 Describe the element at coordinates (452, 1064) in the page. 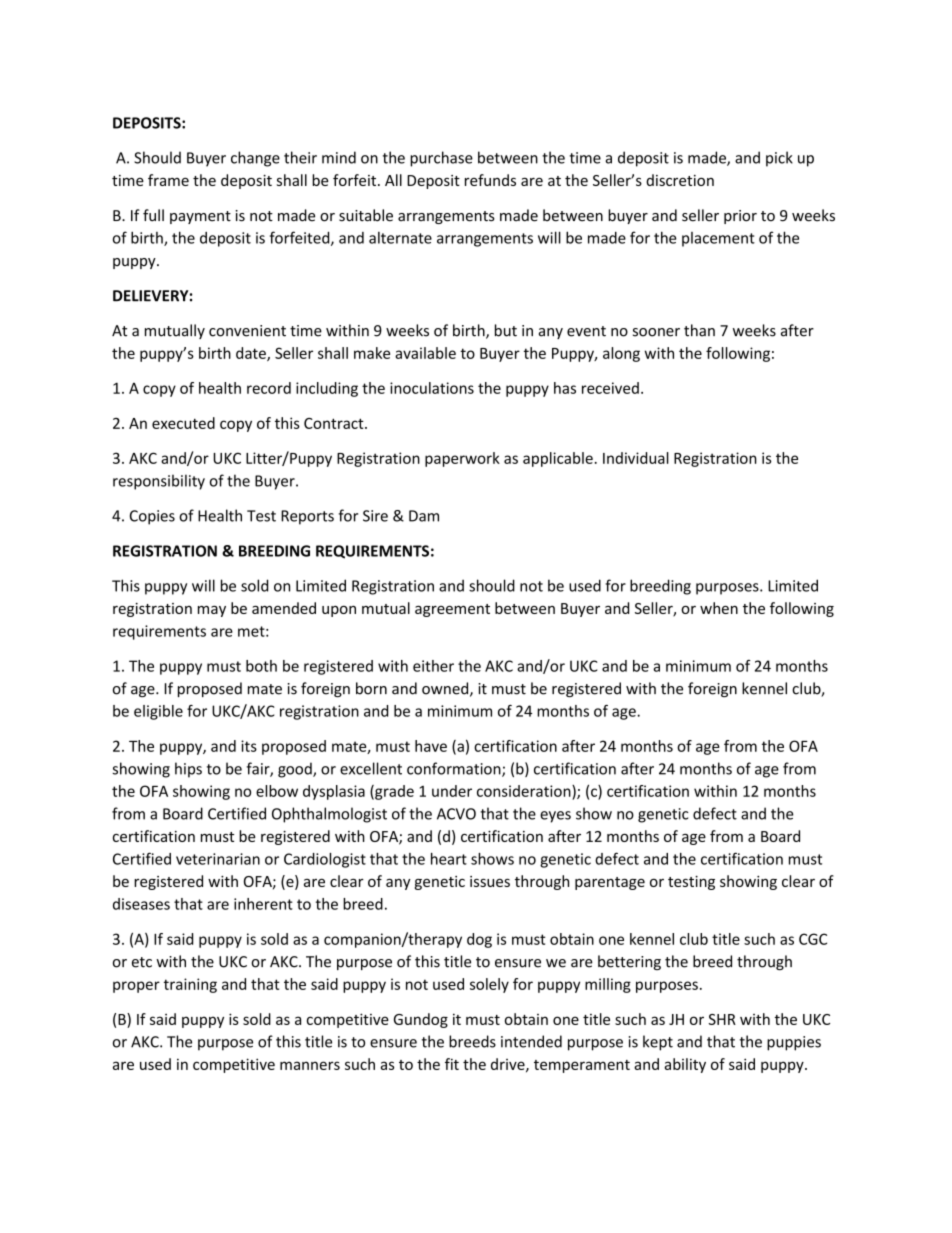

I see `fit` at that location.
